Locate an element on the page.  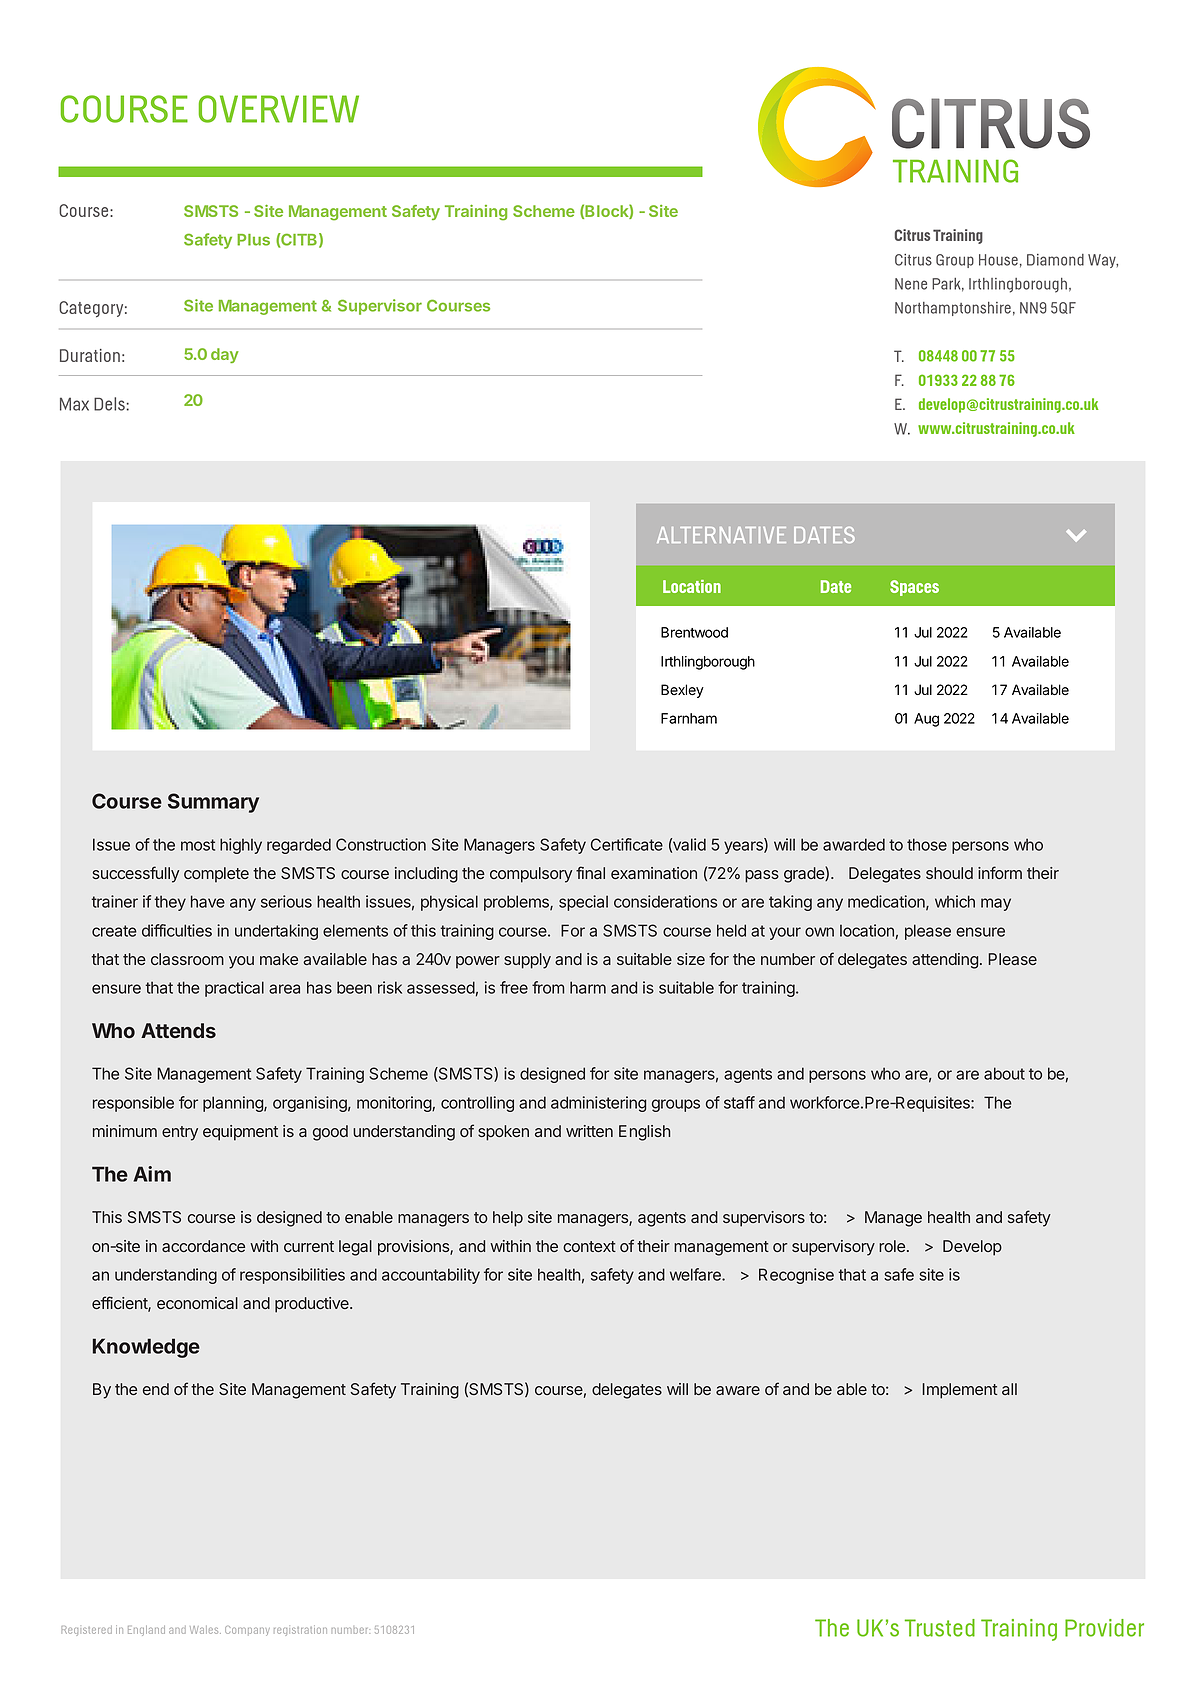
Plus is located at coordinates (253, 240).
